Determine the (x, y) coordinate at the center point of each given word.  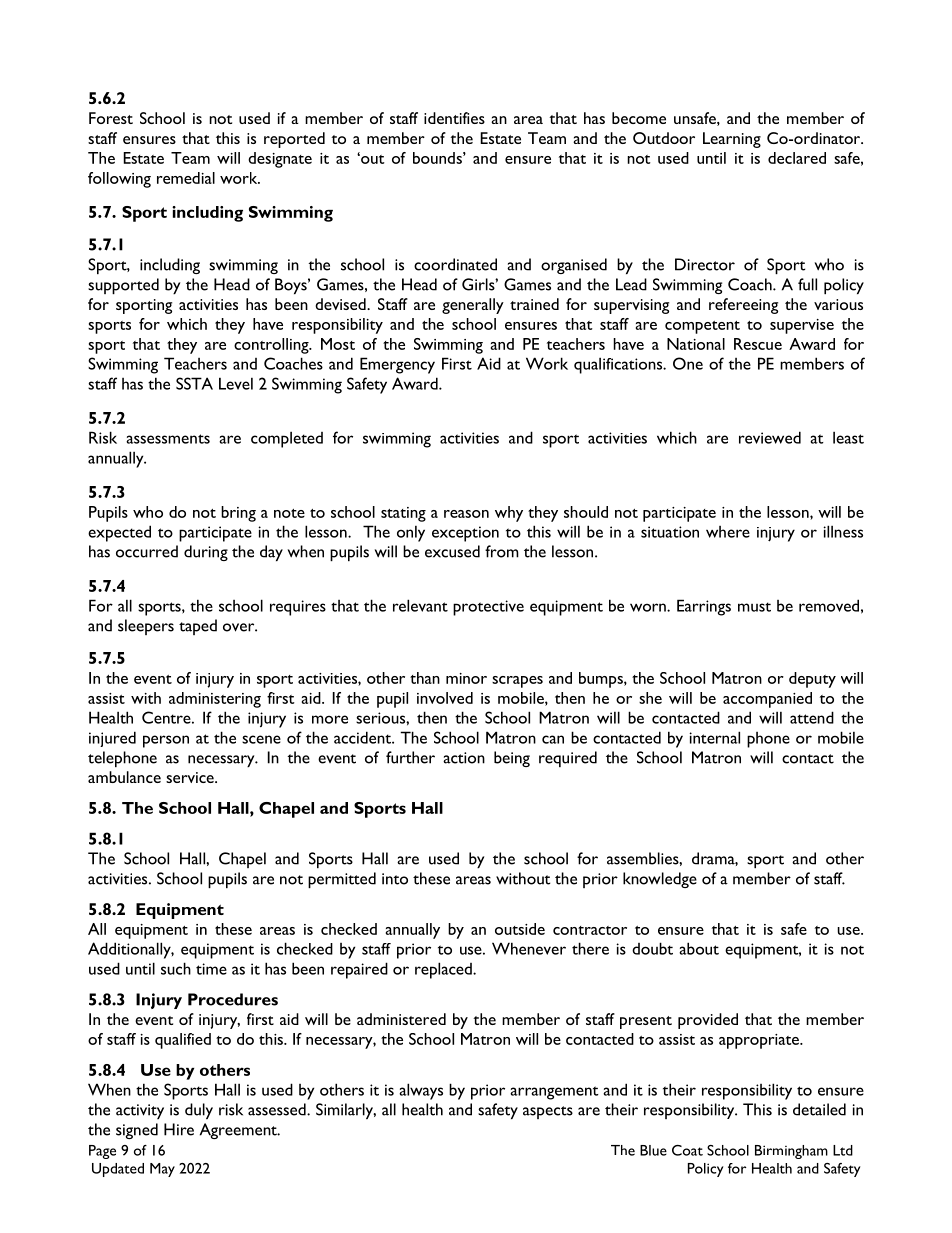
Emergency (397, 365)
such (176, 968)
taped (198, 627)
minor (466, 678)
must (754, 607)
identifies (454, 118)
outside (520, 929)
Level (236, 383)
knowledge (660, 880)
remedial (186, 178)
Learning (732, 140)
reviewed (770, 437)
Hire (179, 1129)
